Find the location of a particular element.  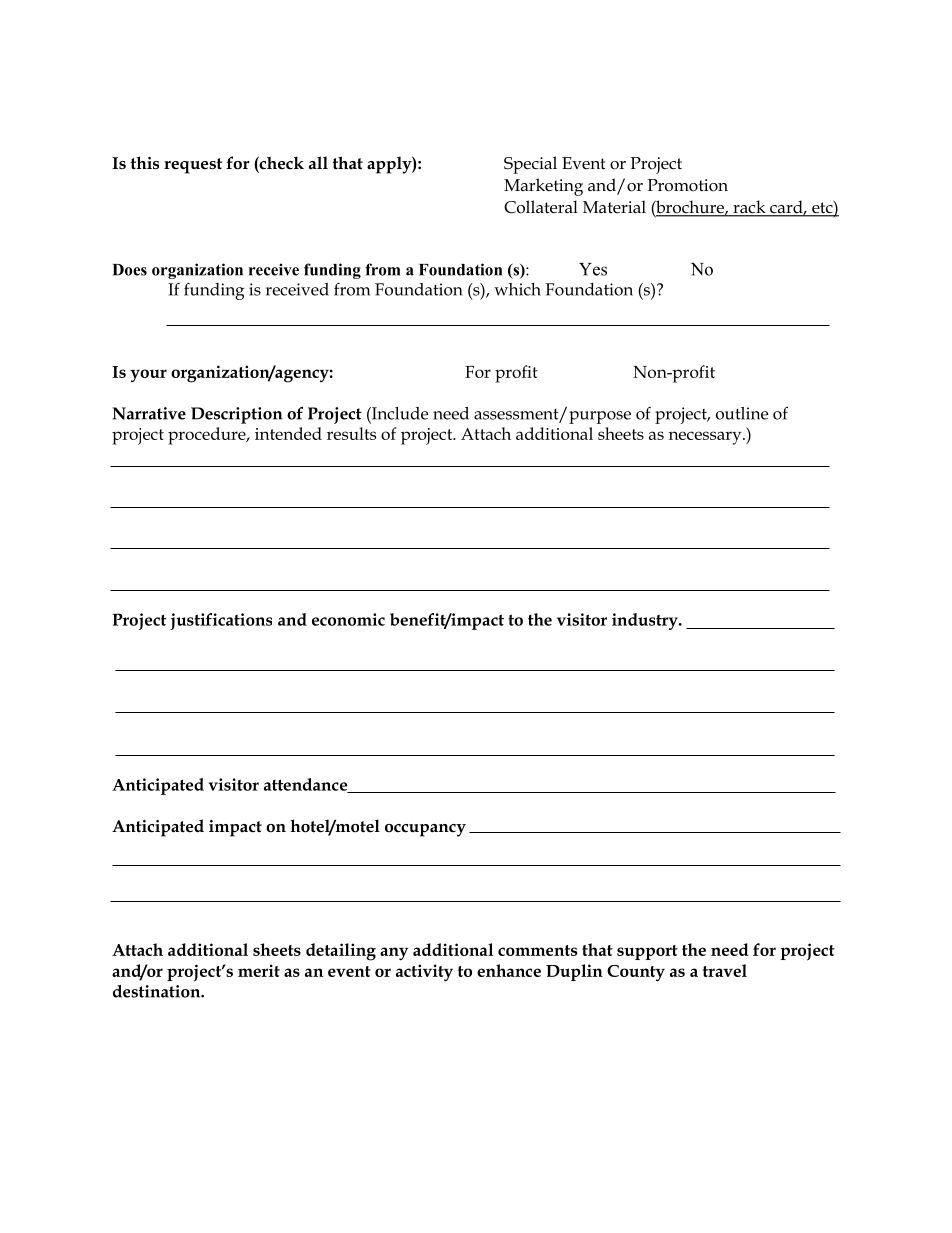

Promotion is located at coordinates (687, 185).
